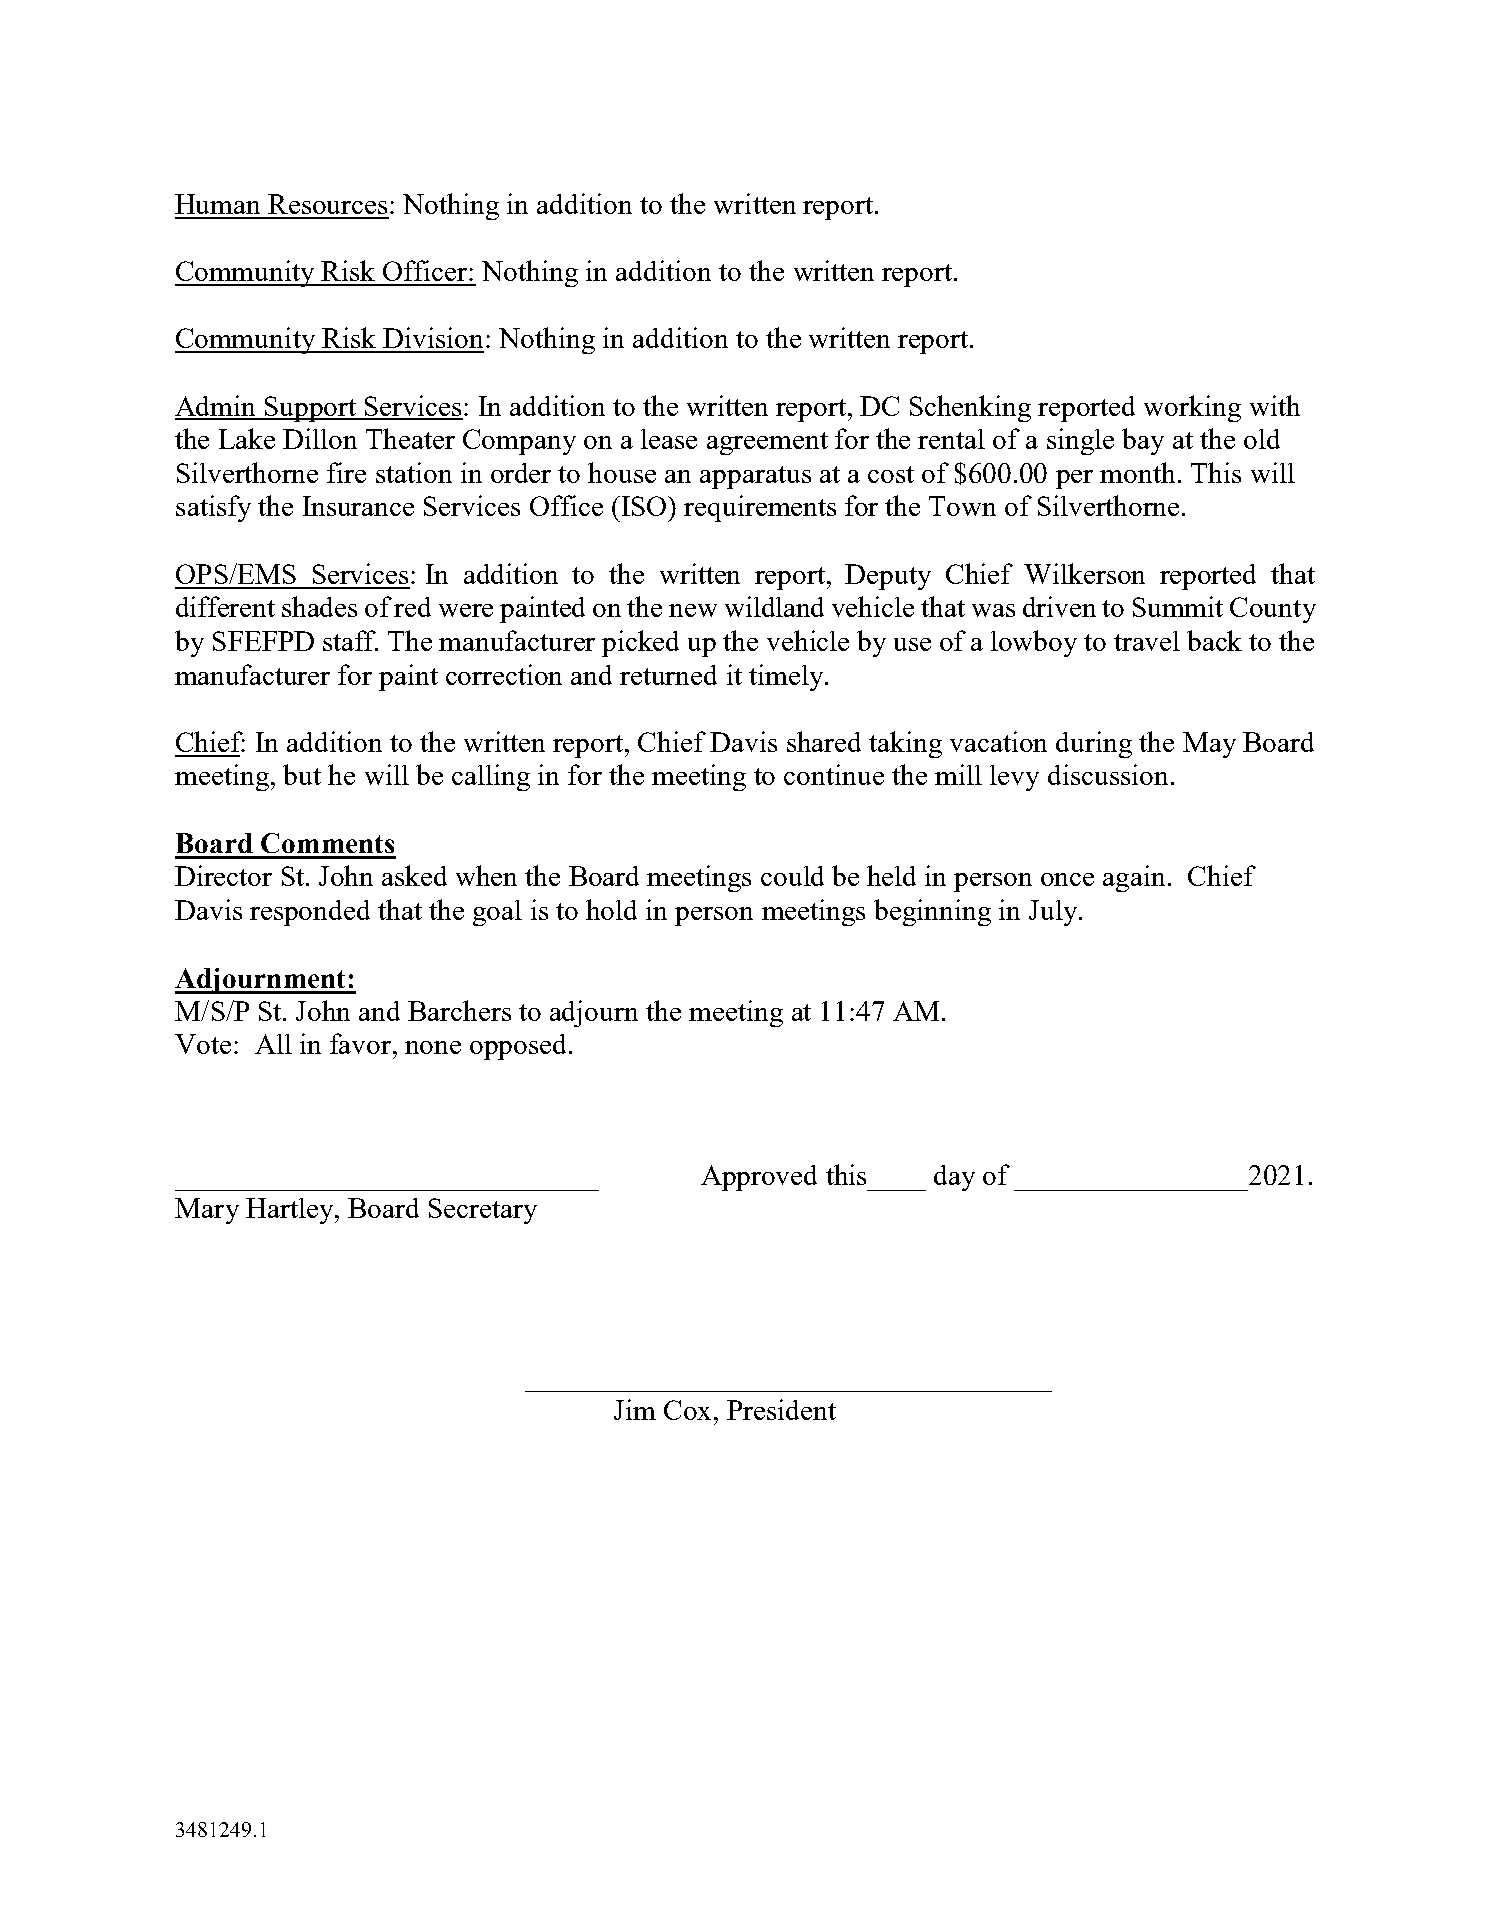 The height and width of the image is (1930, 1491). I want to click on Jim, so click(635, 1409).
